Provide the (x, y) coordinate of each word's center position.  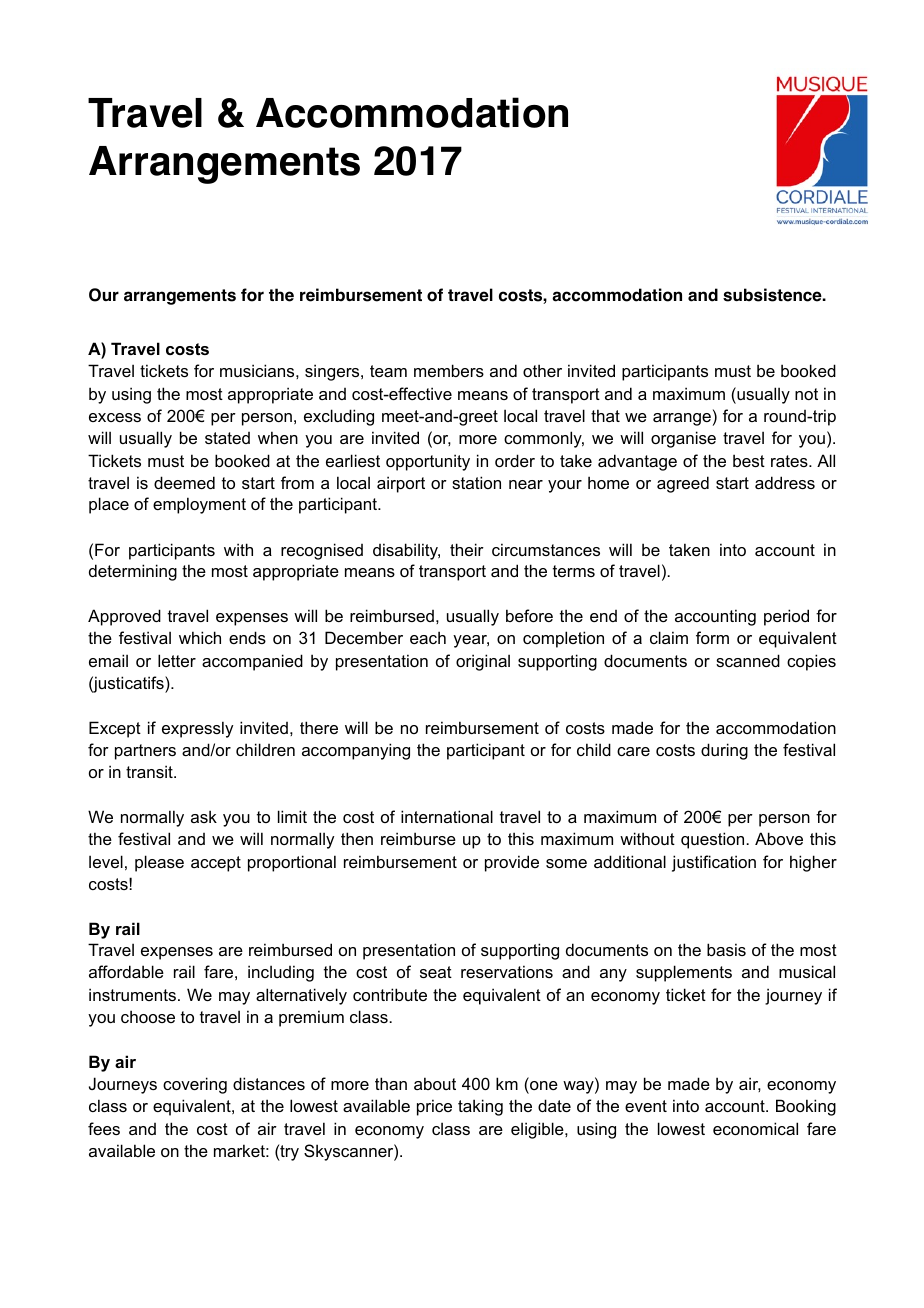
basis (726, 949)
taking (480, 1107)
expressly (197, 729)
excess (115, 417)
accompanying (356, 751)
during (724, 751)
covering (195, 1085)
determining (133, 572)
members (449, 370)
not (806, 394)
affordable (126, 971)
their (467, 549)
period (786, 617)
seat (436, 972)
